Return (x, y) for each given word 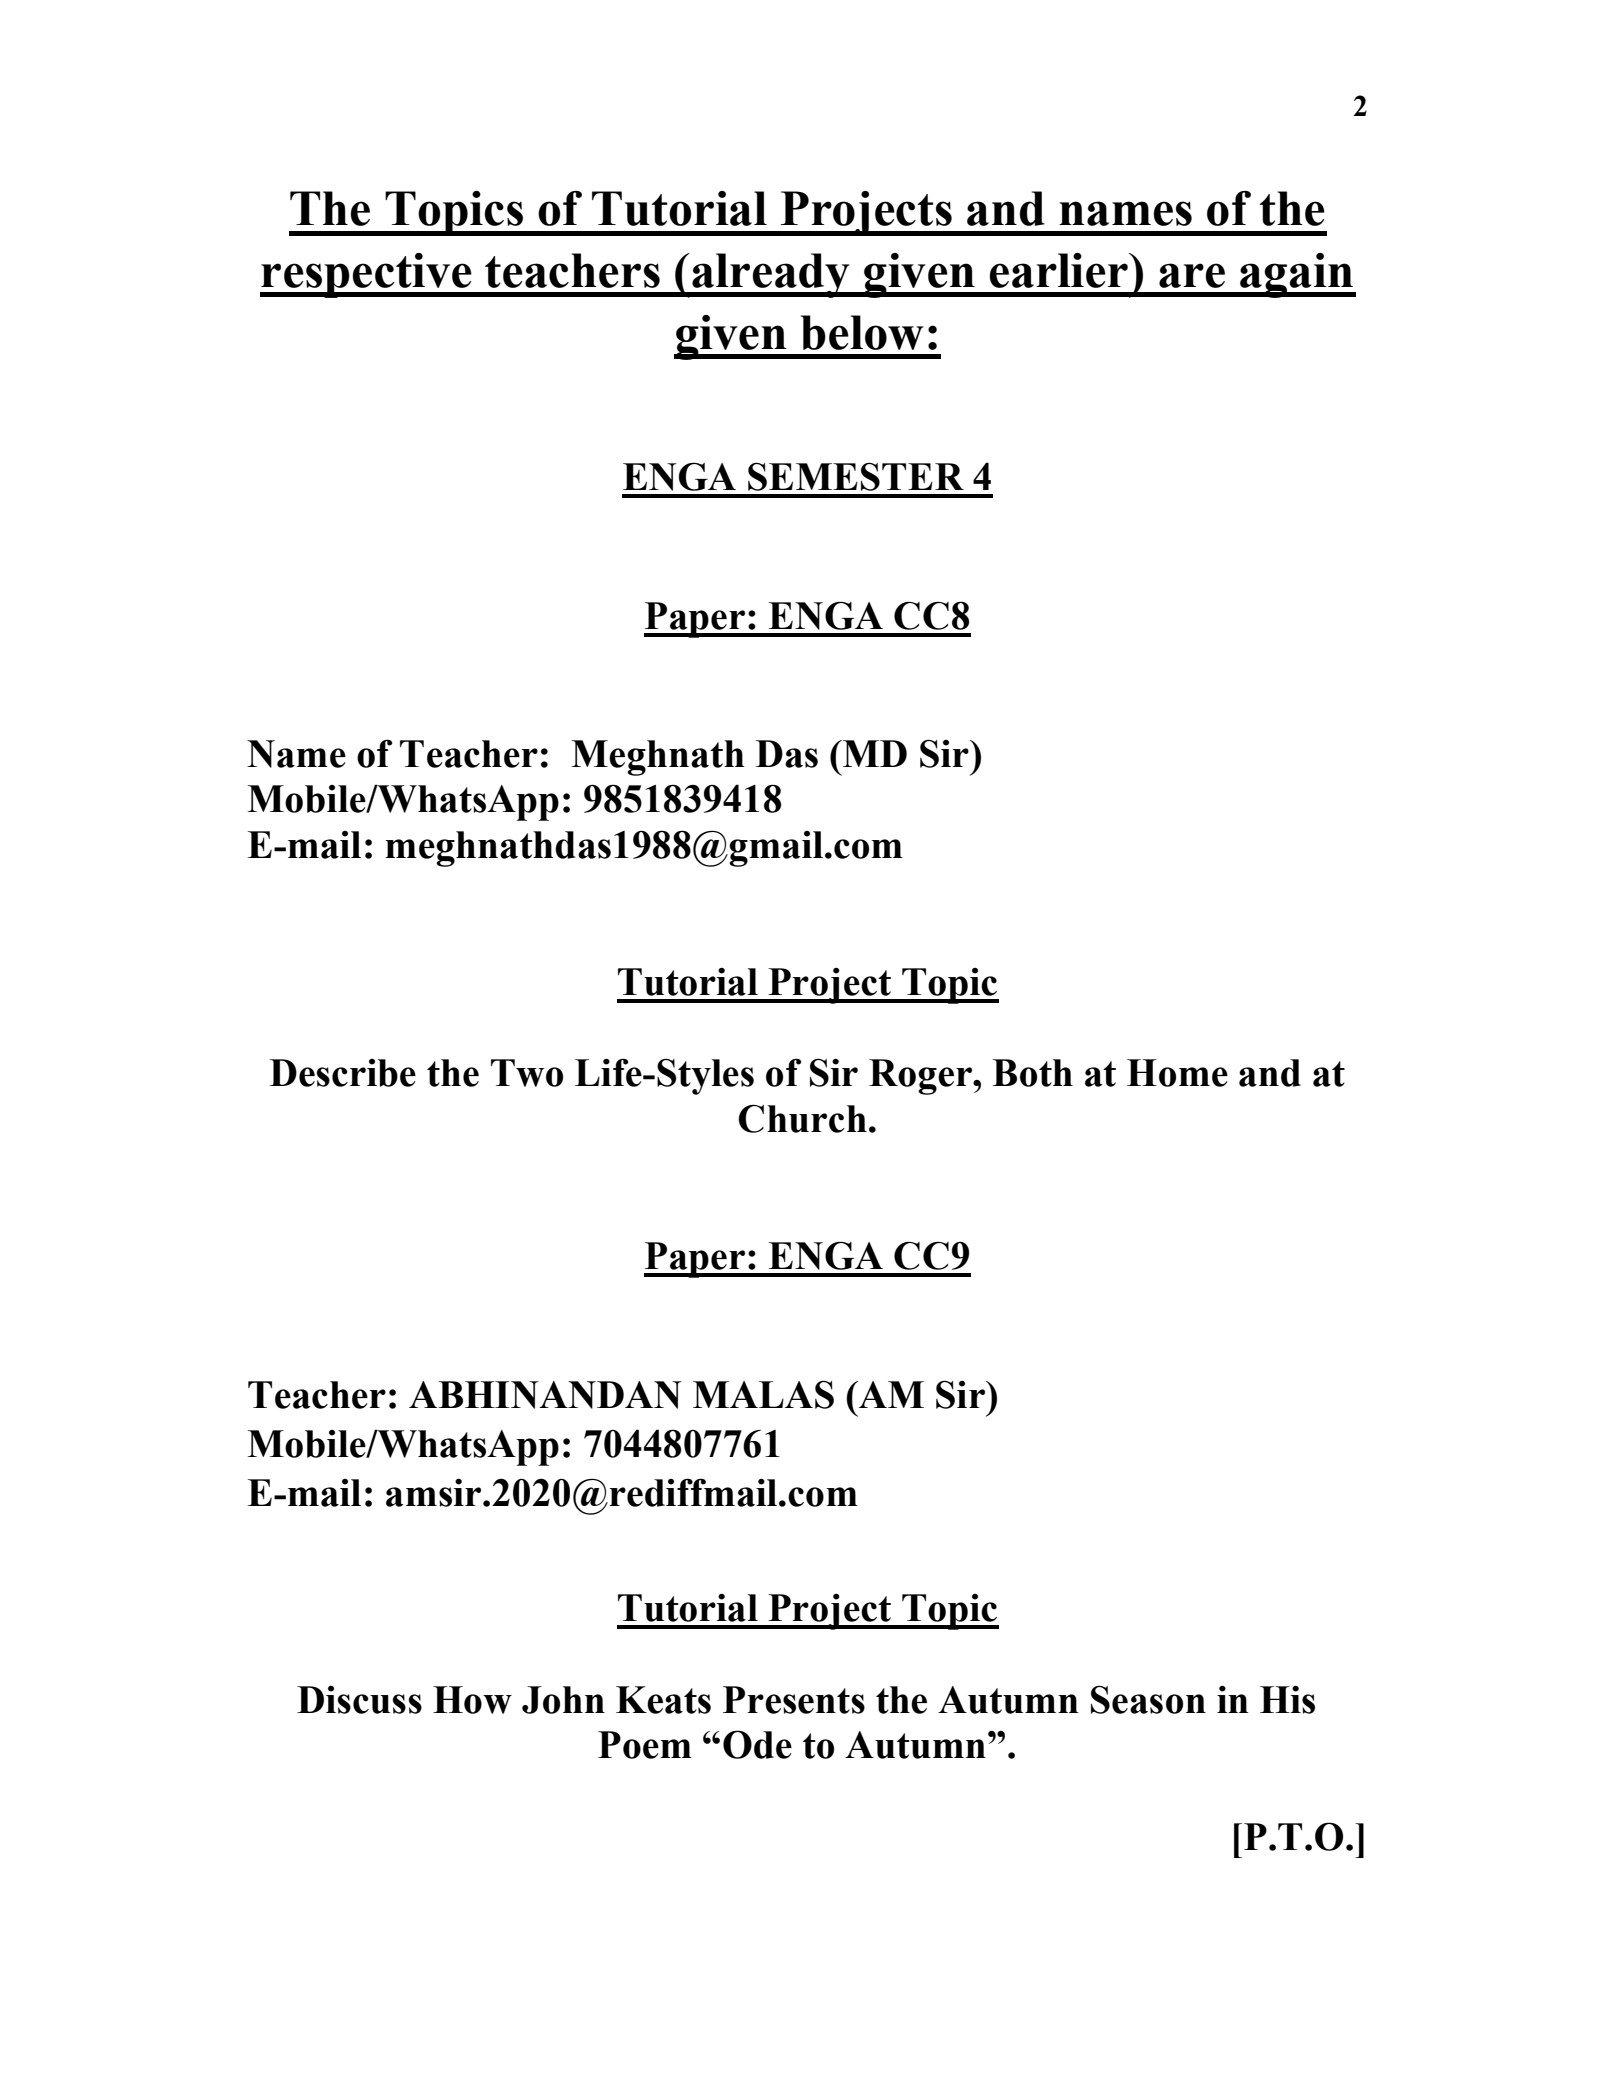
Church (802, 1118)
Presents (794, 1700)
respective (367, 275)
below (862, 332)
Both (1033, 1073)
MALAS (763, 1394)
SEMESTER (856, 476)
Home (1177, 1073)
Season (1148, 1699)
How (472, 1700)
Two (527, 1073)
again (1296, 275)
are (1192, 275)
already (771, 275)
